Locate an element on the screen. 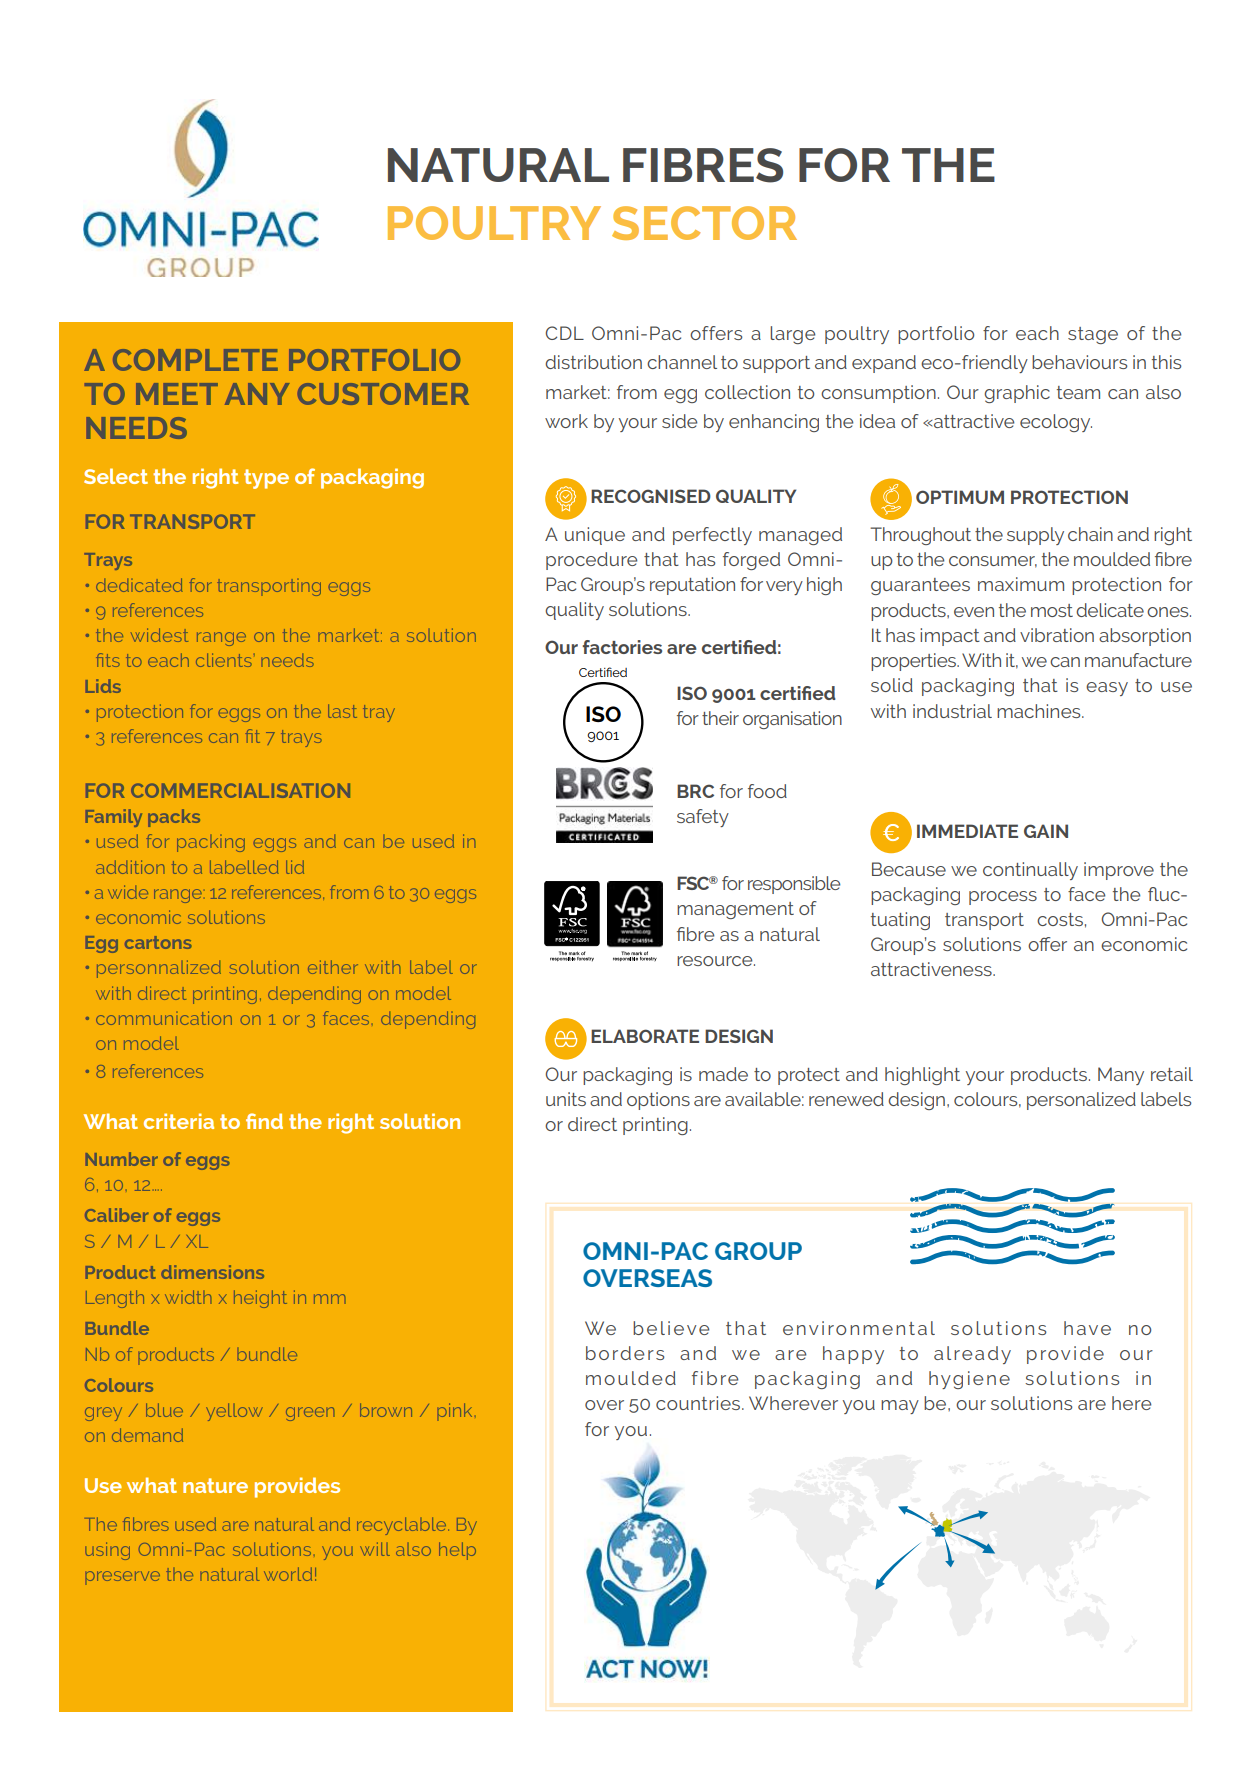  find is located at coordinates (264, 1121).
